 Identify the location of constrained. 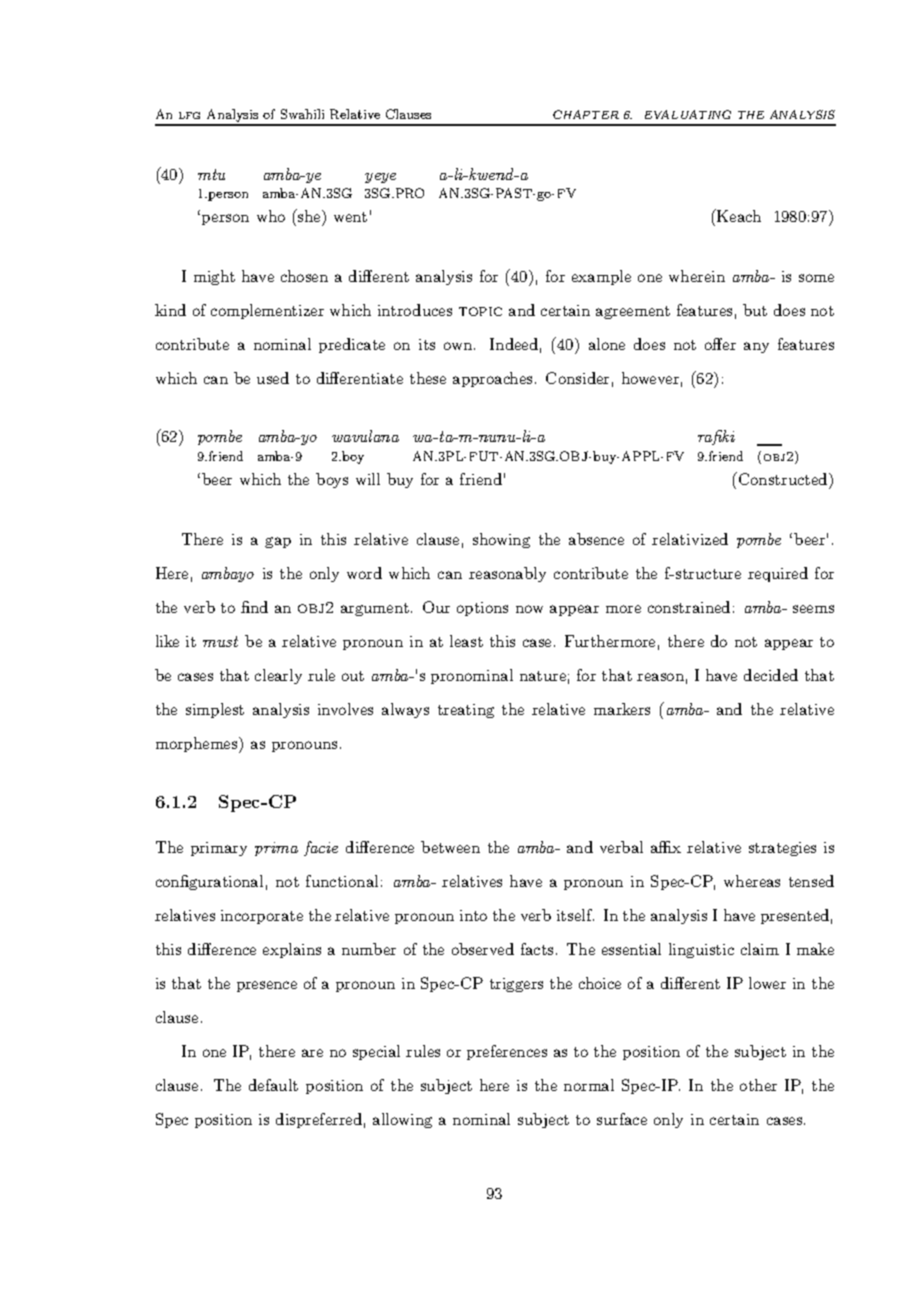
(689, 607).
